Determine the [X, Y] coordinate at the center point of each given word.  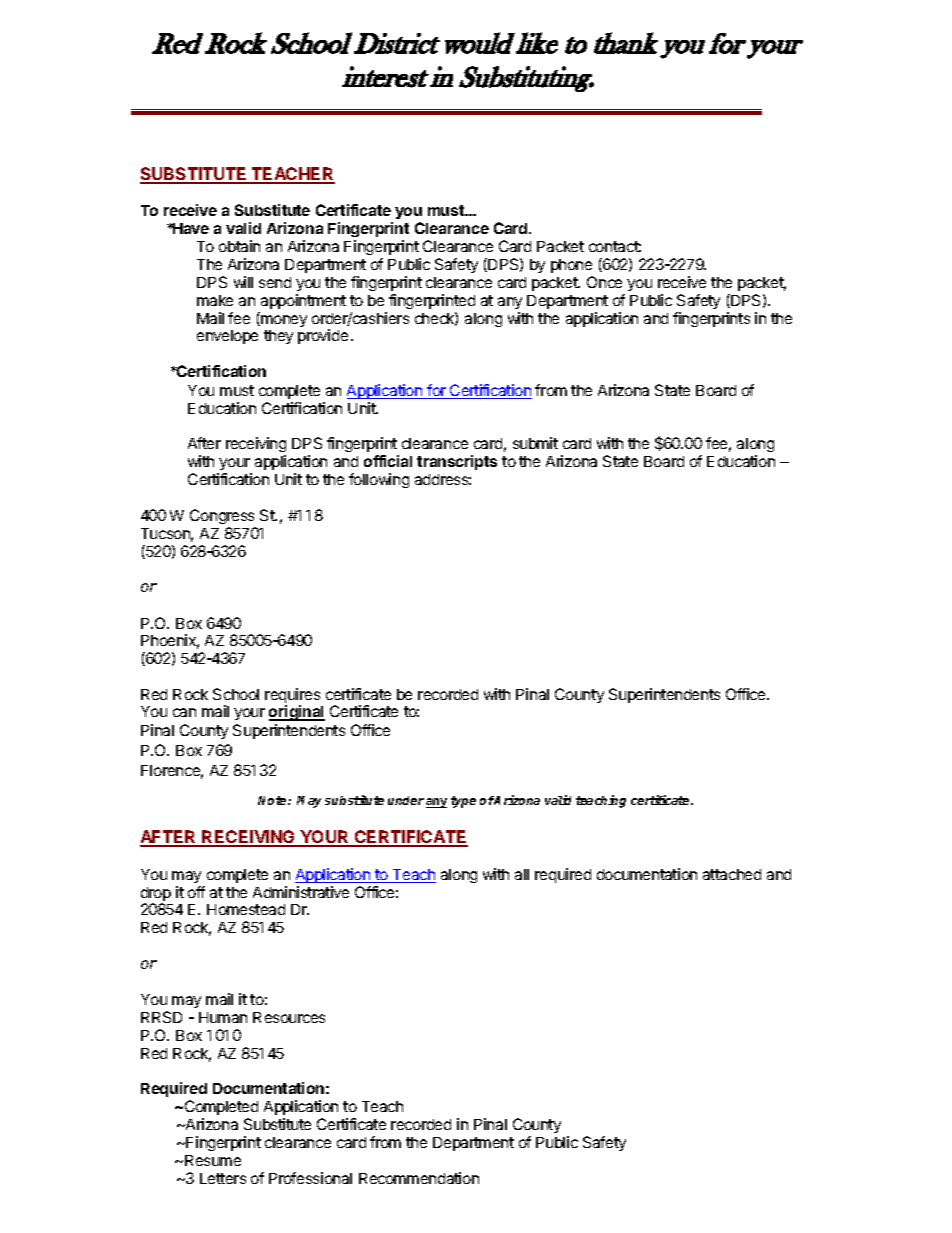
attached [732, 874]
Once [604, 282]
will [243, 282]
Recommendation [419, 1178]
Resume [213, 1160]
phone [571, 266]
